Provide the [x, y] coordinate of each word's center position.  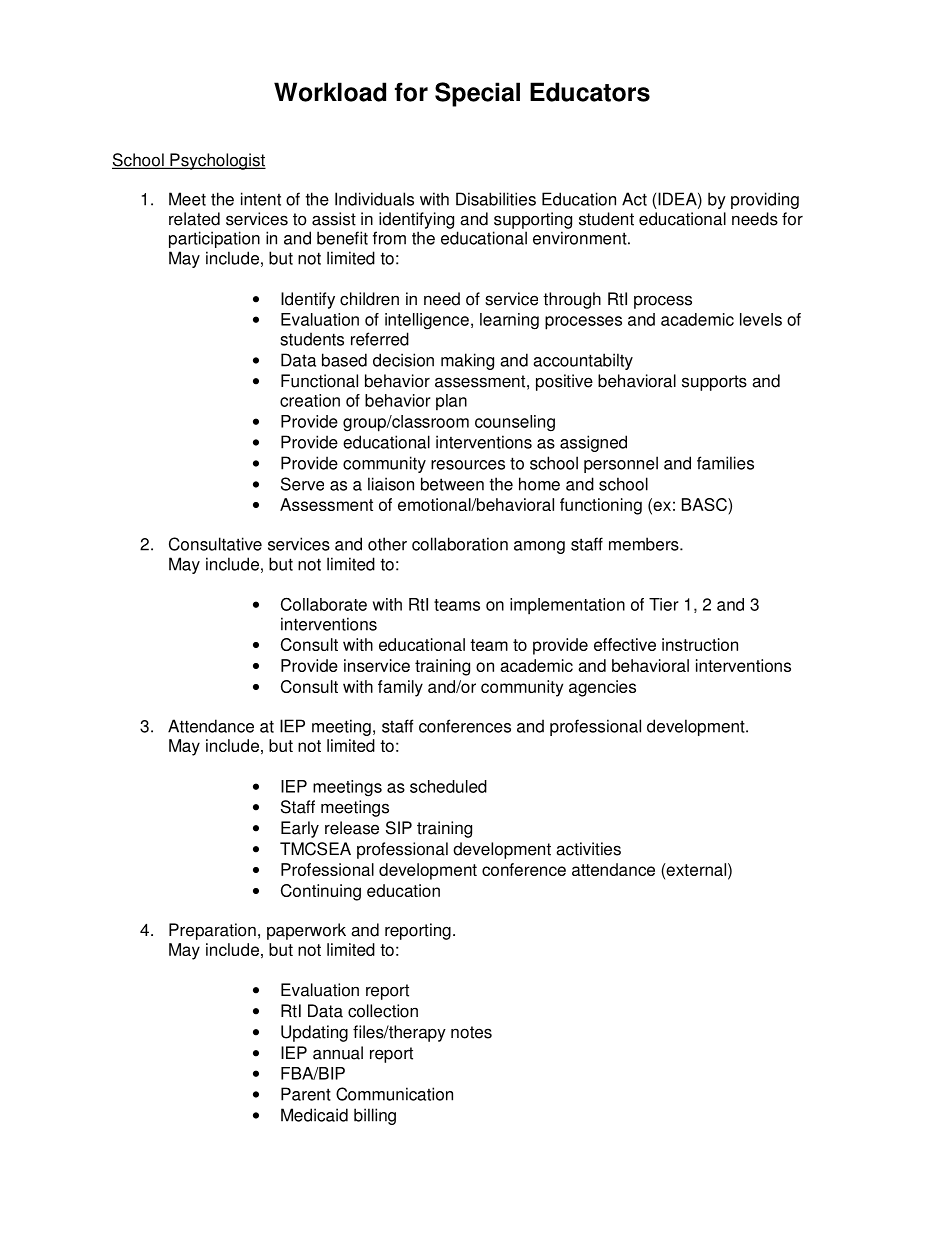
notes [471, 1032]
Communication [394, 1094]
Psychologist [217, 161]
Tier [664, 604]
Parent [306, 1094]
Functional [319, 381]
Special [477, 94]
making [467, 361]
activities [588, 849]
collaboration [460, 544]
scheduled [448, 786]
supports [714, 383]
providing [765, 200]
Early [300, 829]
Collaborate [324, 604]
